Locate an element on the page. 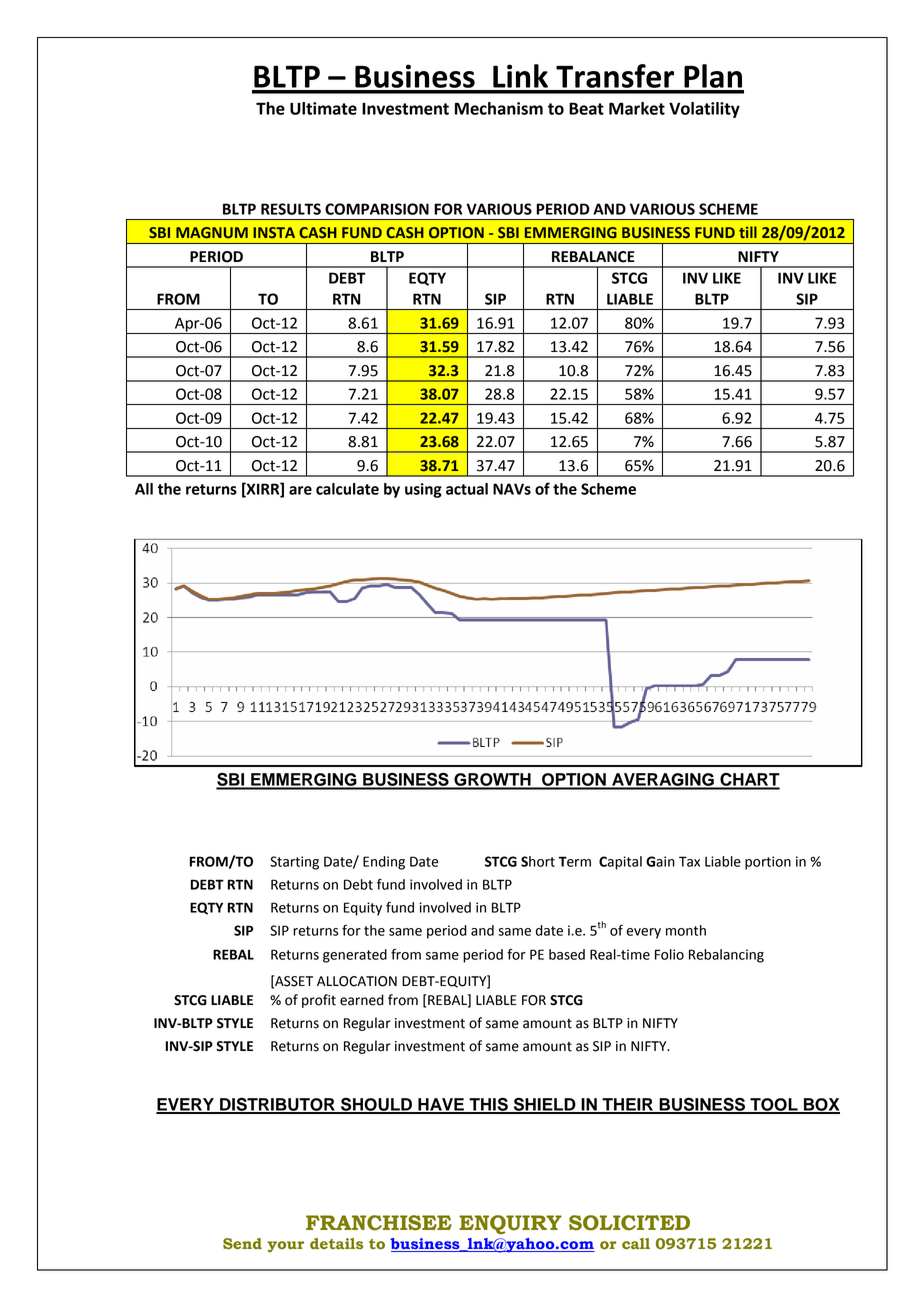 This document has height=1308, width=924. month is located at coordinates (686, 930).
